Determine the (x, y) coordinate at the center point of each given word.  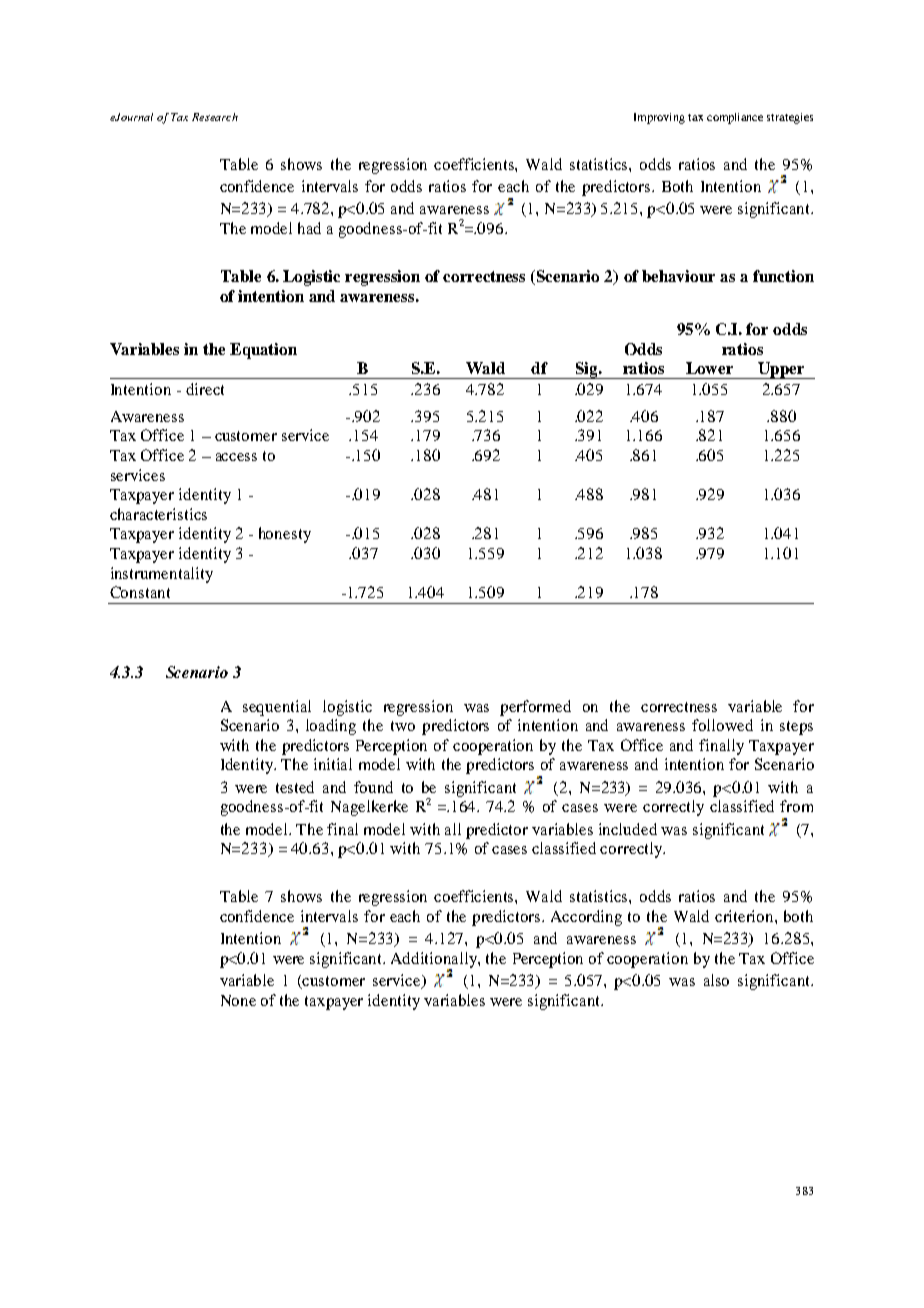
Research (215, 117)
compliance (735, 118)
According (586, 918)
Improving (659, 118)
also (716, 980)
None (238, 1000)
